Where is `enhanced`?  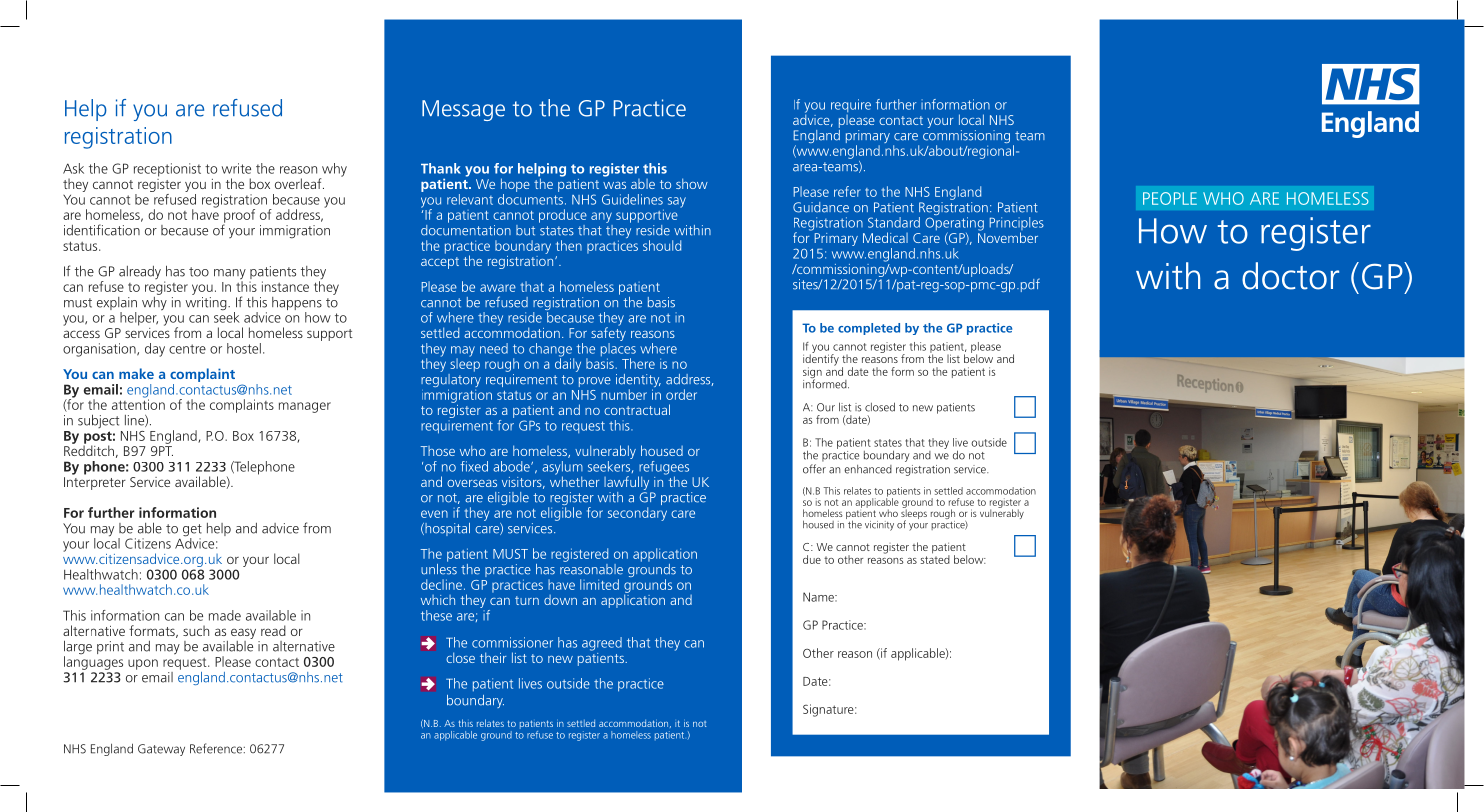 enhanced is located at coordinates (868, 469).
